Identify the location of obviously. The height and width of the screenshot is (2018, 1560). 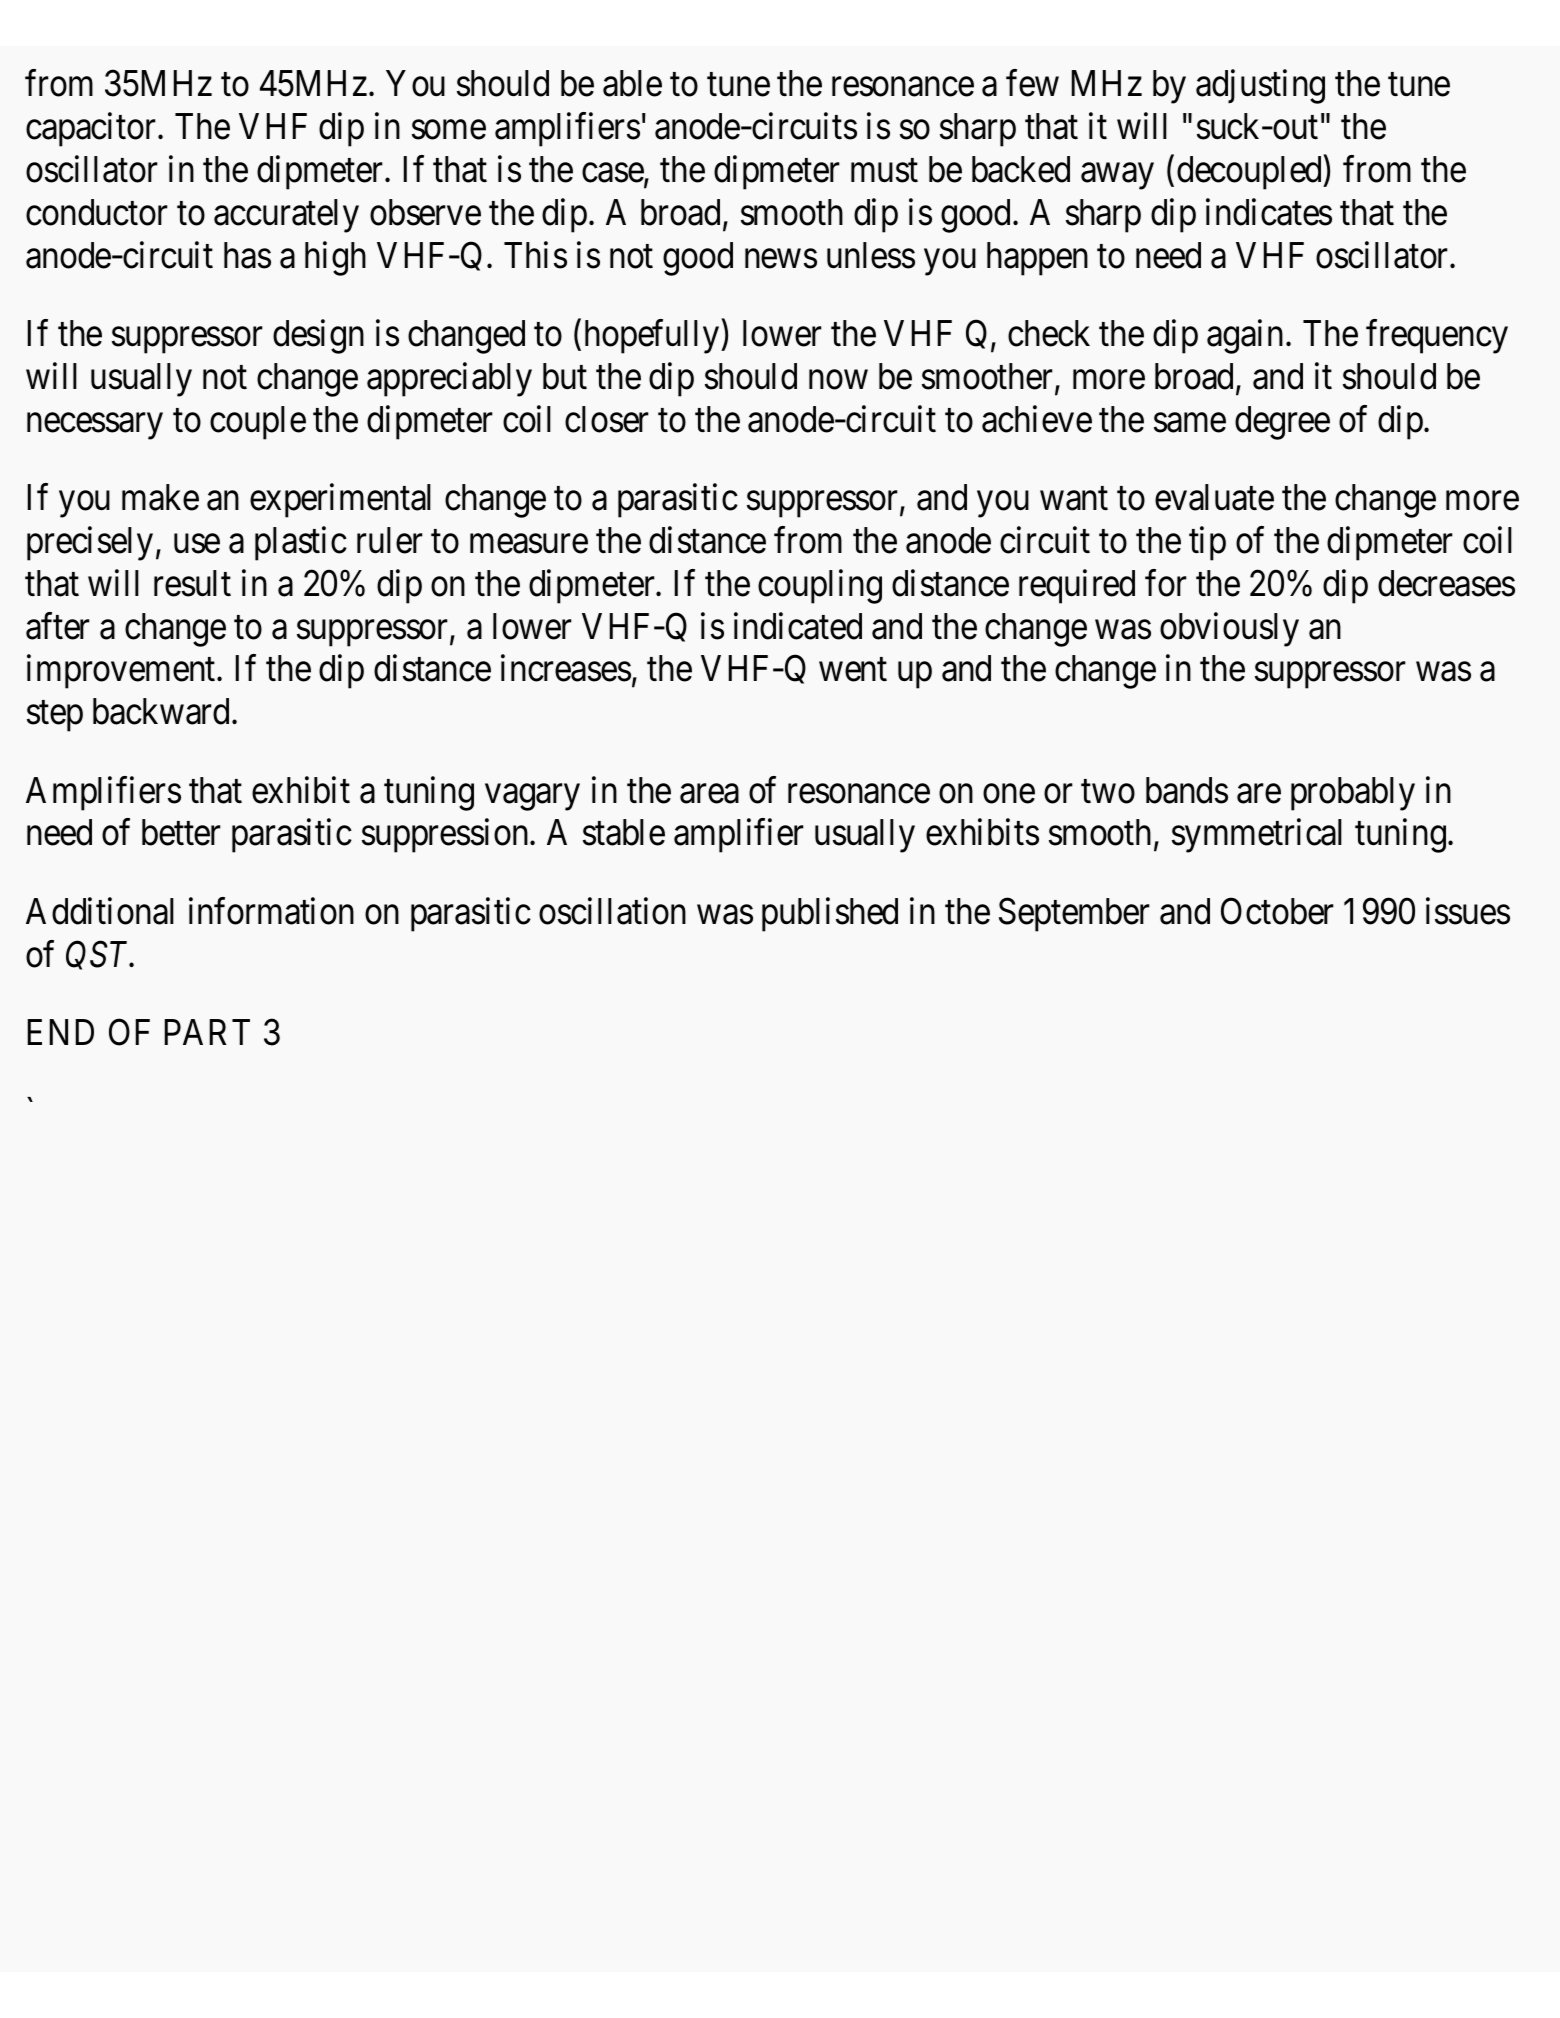
(1229, 629).
